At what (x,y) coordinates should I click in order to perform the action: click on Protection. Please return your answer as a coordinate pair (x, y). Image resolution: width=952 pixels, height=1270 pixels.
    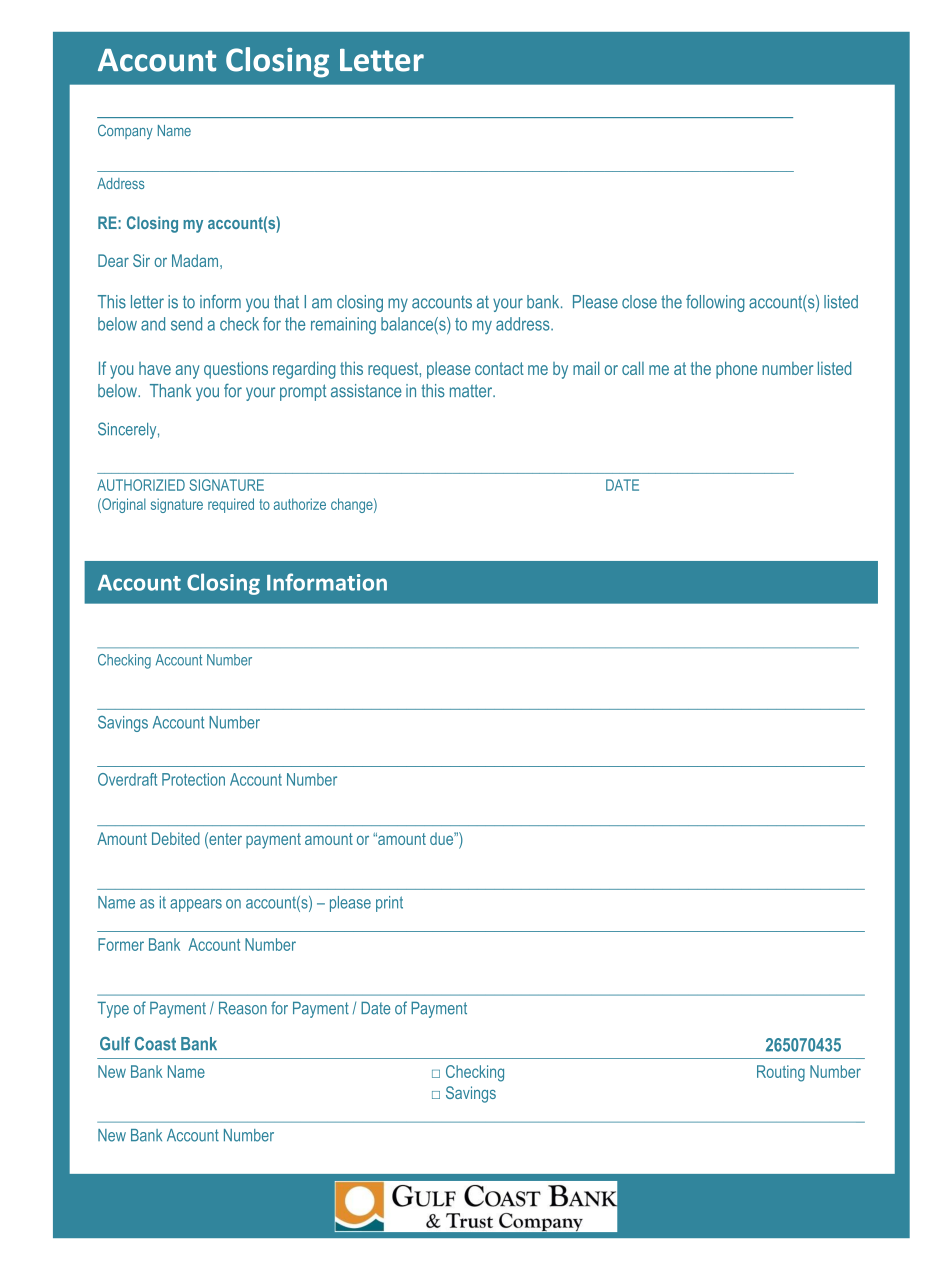
    Looking at the image, I should click on (193, 779).
